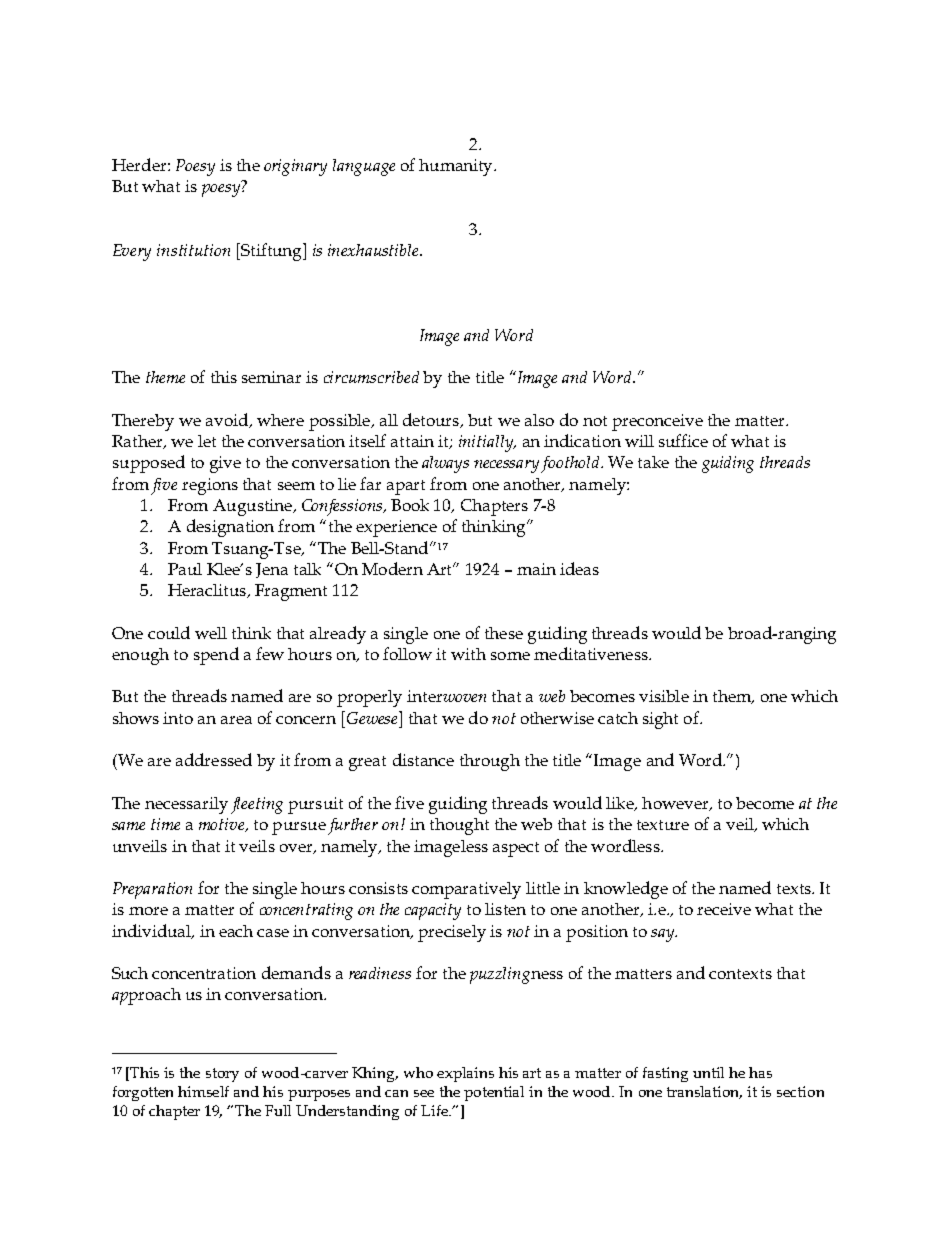 This page has width=952, height=1233. What do you see at coordinates (676, 804) in the page?
I see `however` at bounding box center [676, 804].
